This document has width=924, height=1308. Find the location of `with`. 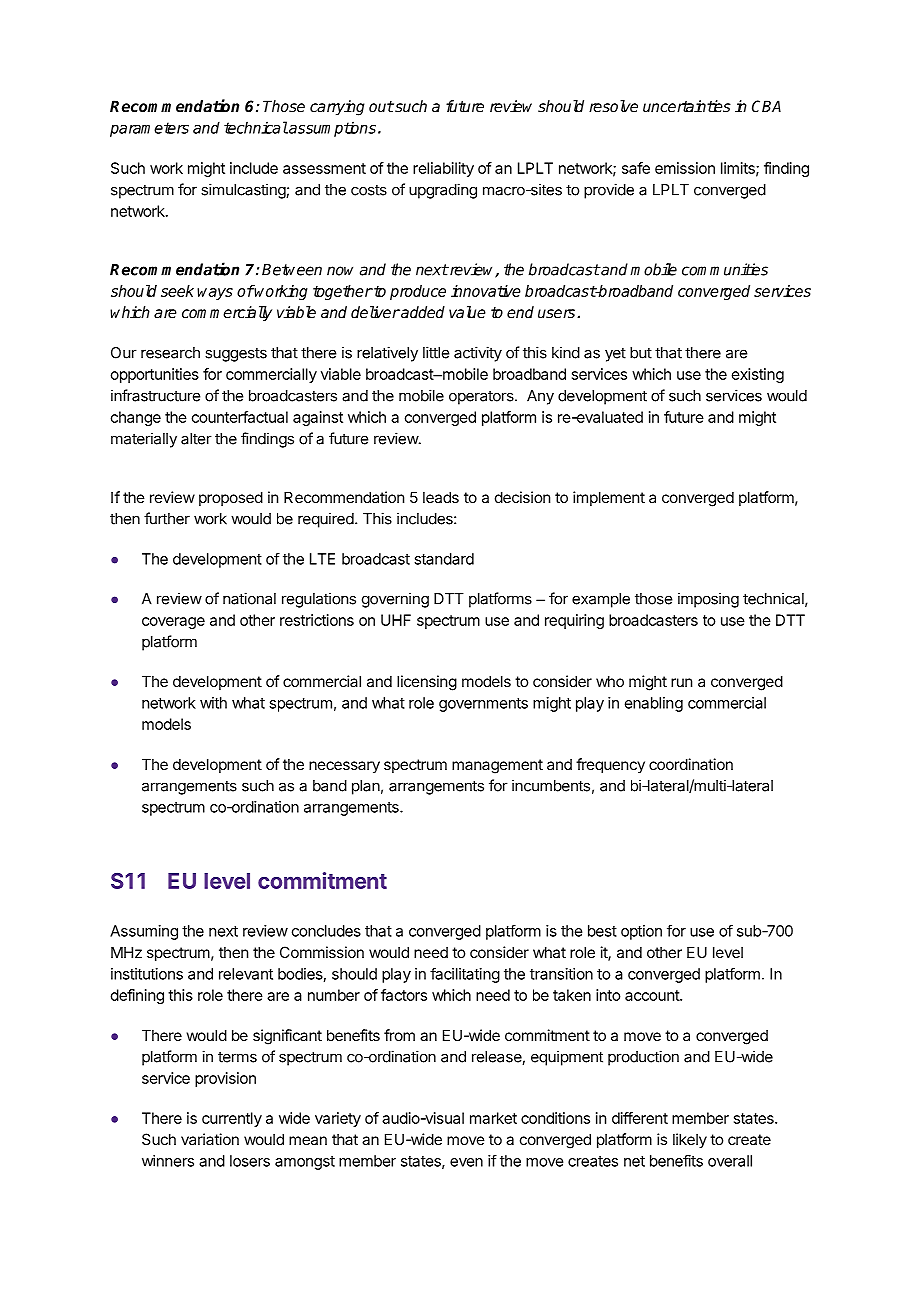

with is located at coordinates (213, 703).
